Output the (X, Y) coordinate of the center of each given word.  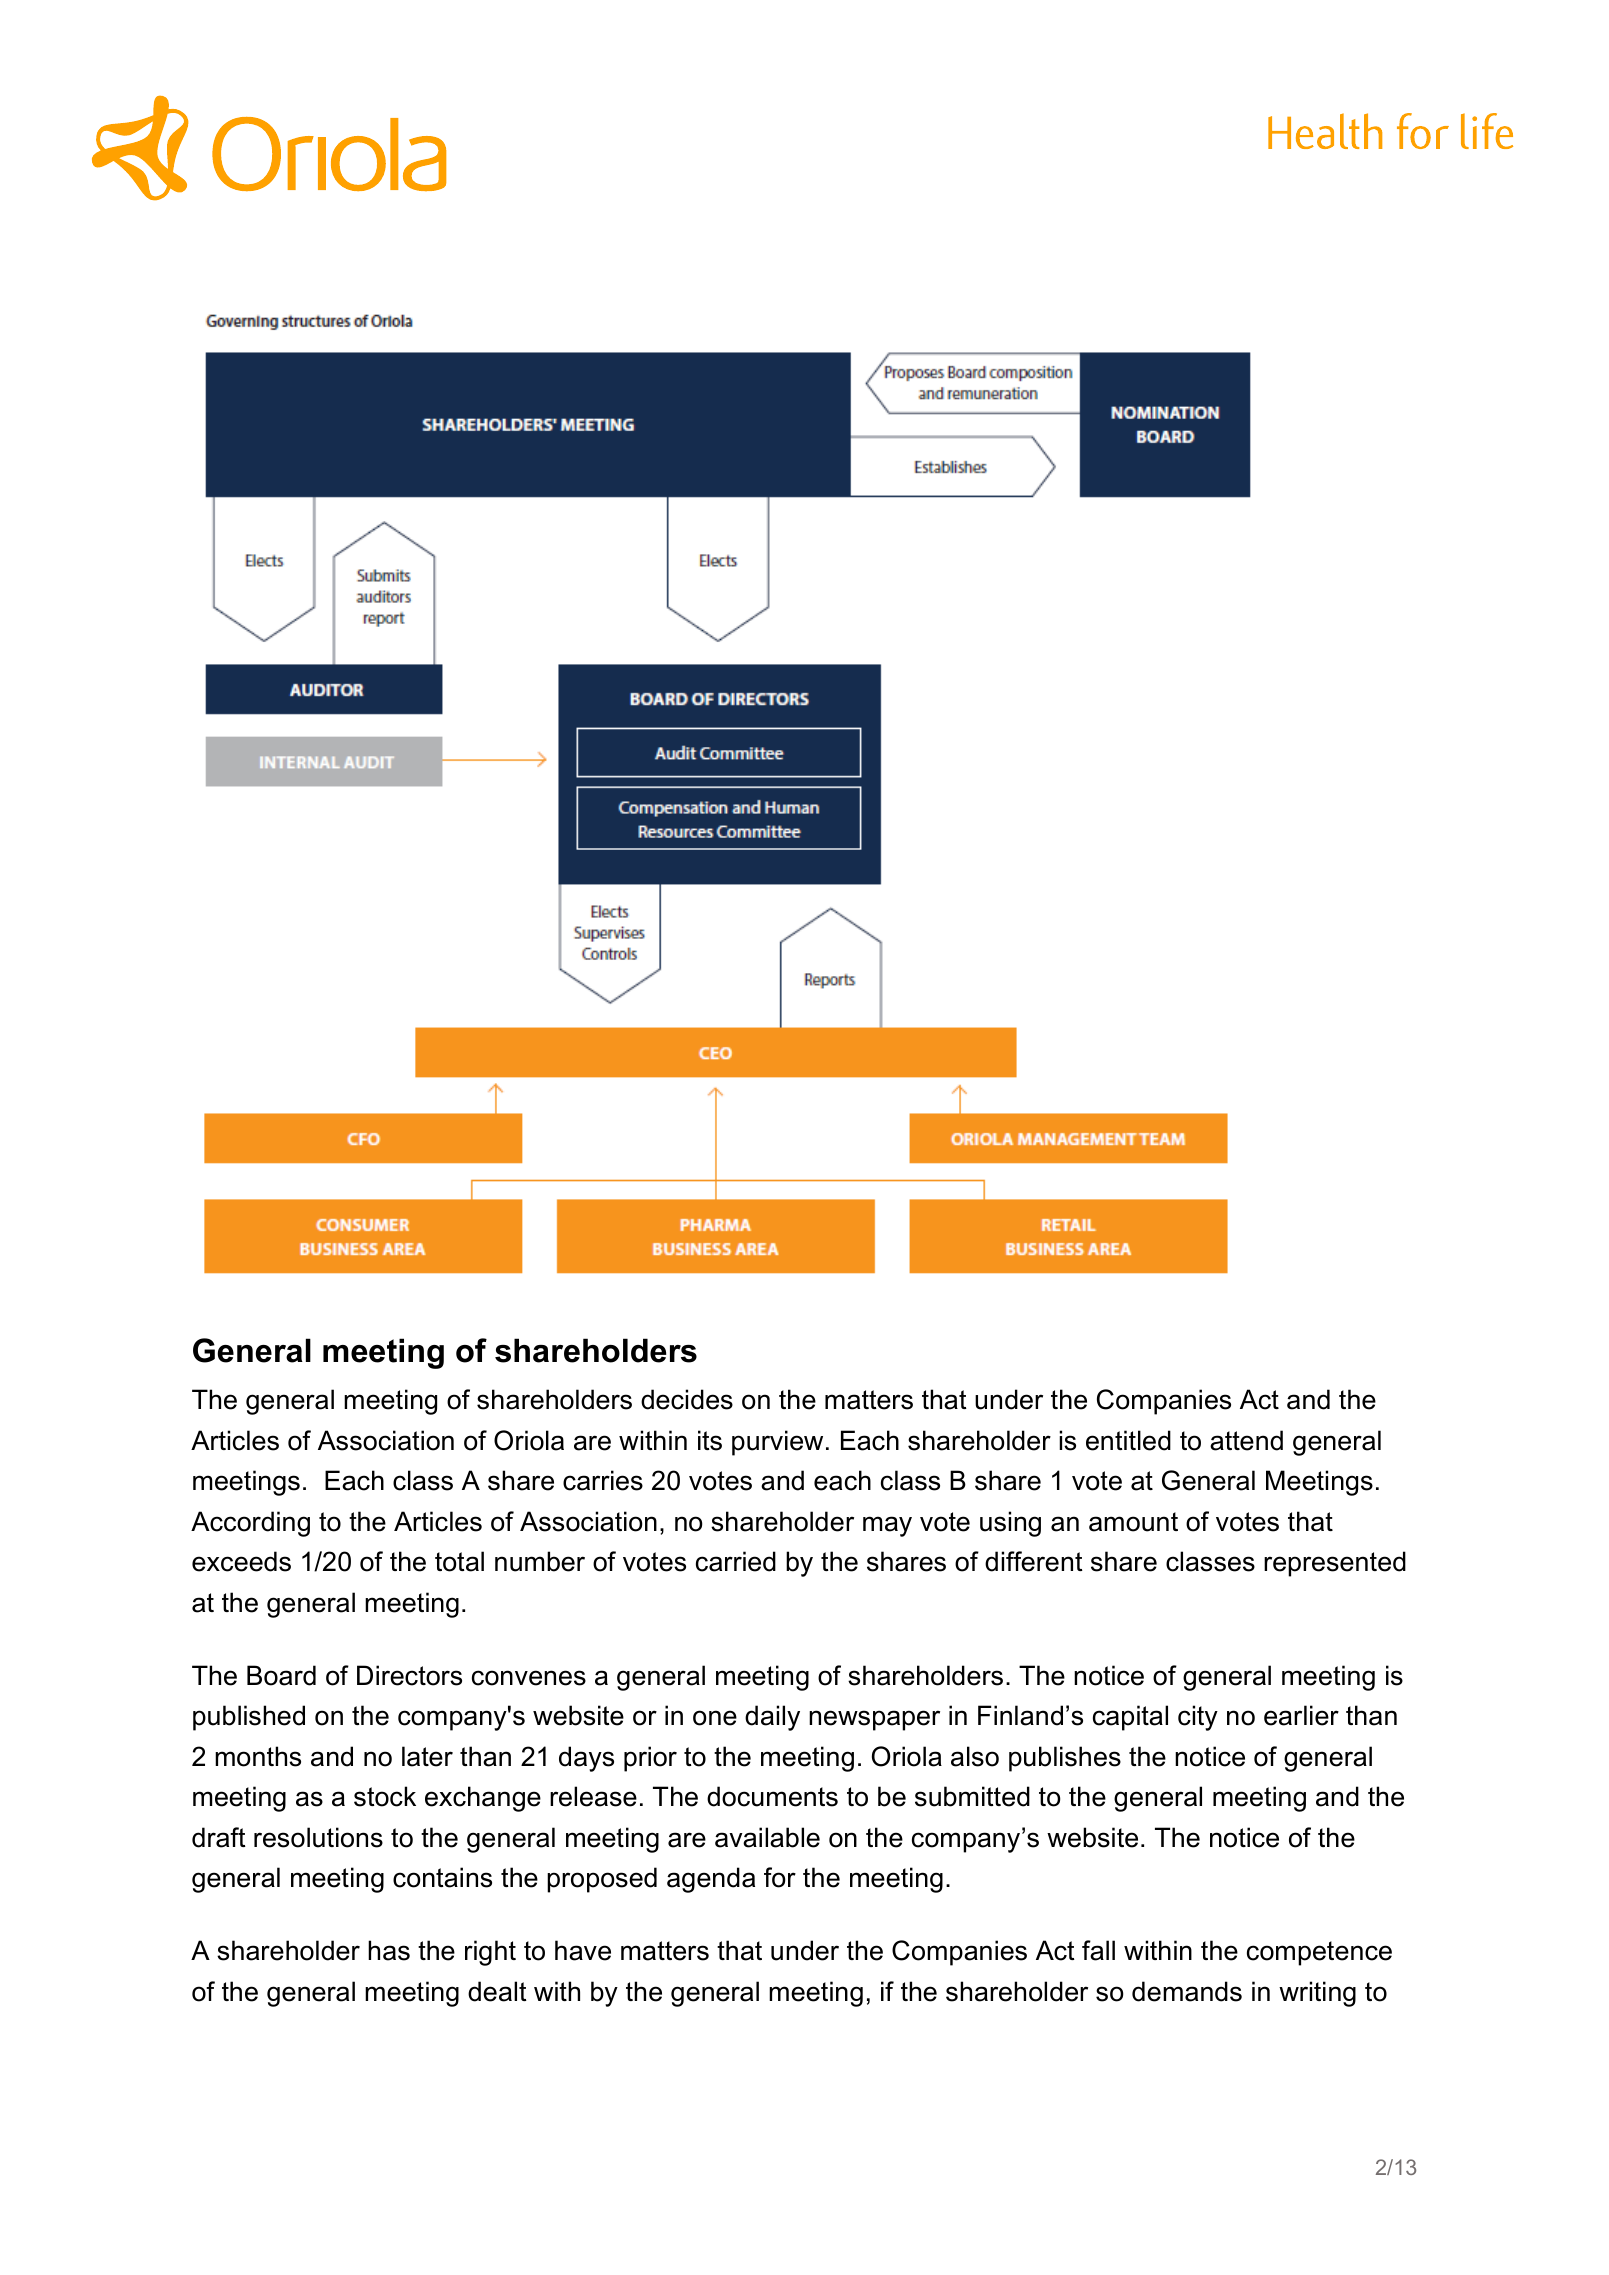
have (583, 1950)
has (389, 1950)
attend (1246, 1440)
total (459, 1561)
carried (736, 1561)
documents (772, 1796)
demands (1187, 1991)
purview (777, 1443)
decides (687, 1399)
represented (1335, 1564)
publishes (1065, 1759)
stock (385, 1796)
